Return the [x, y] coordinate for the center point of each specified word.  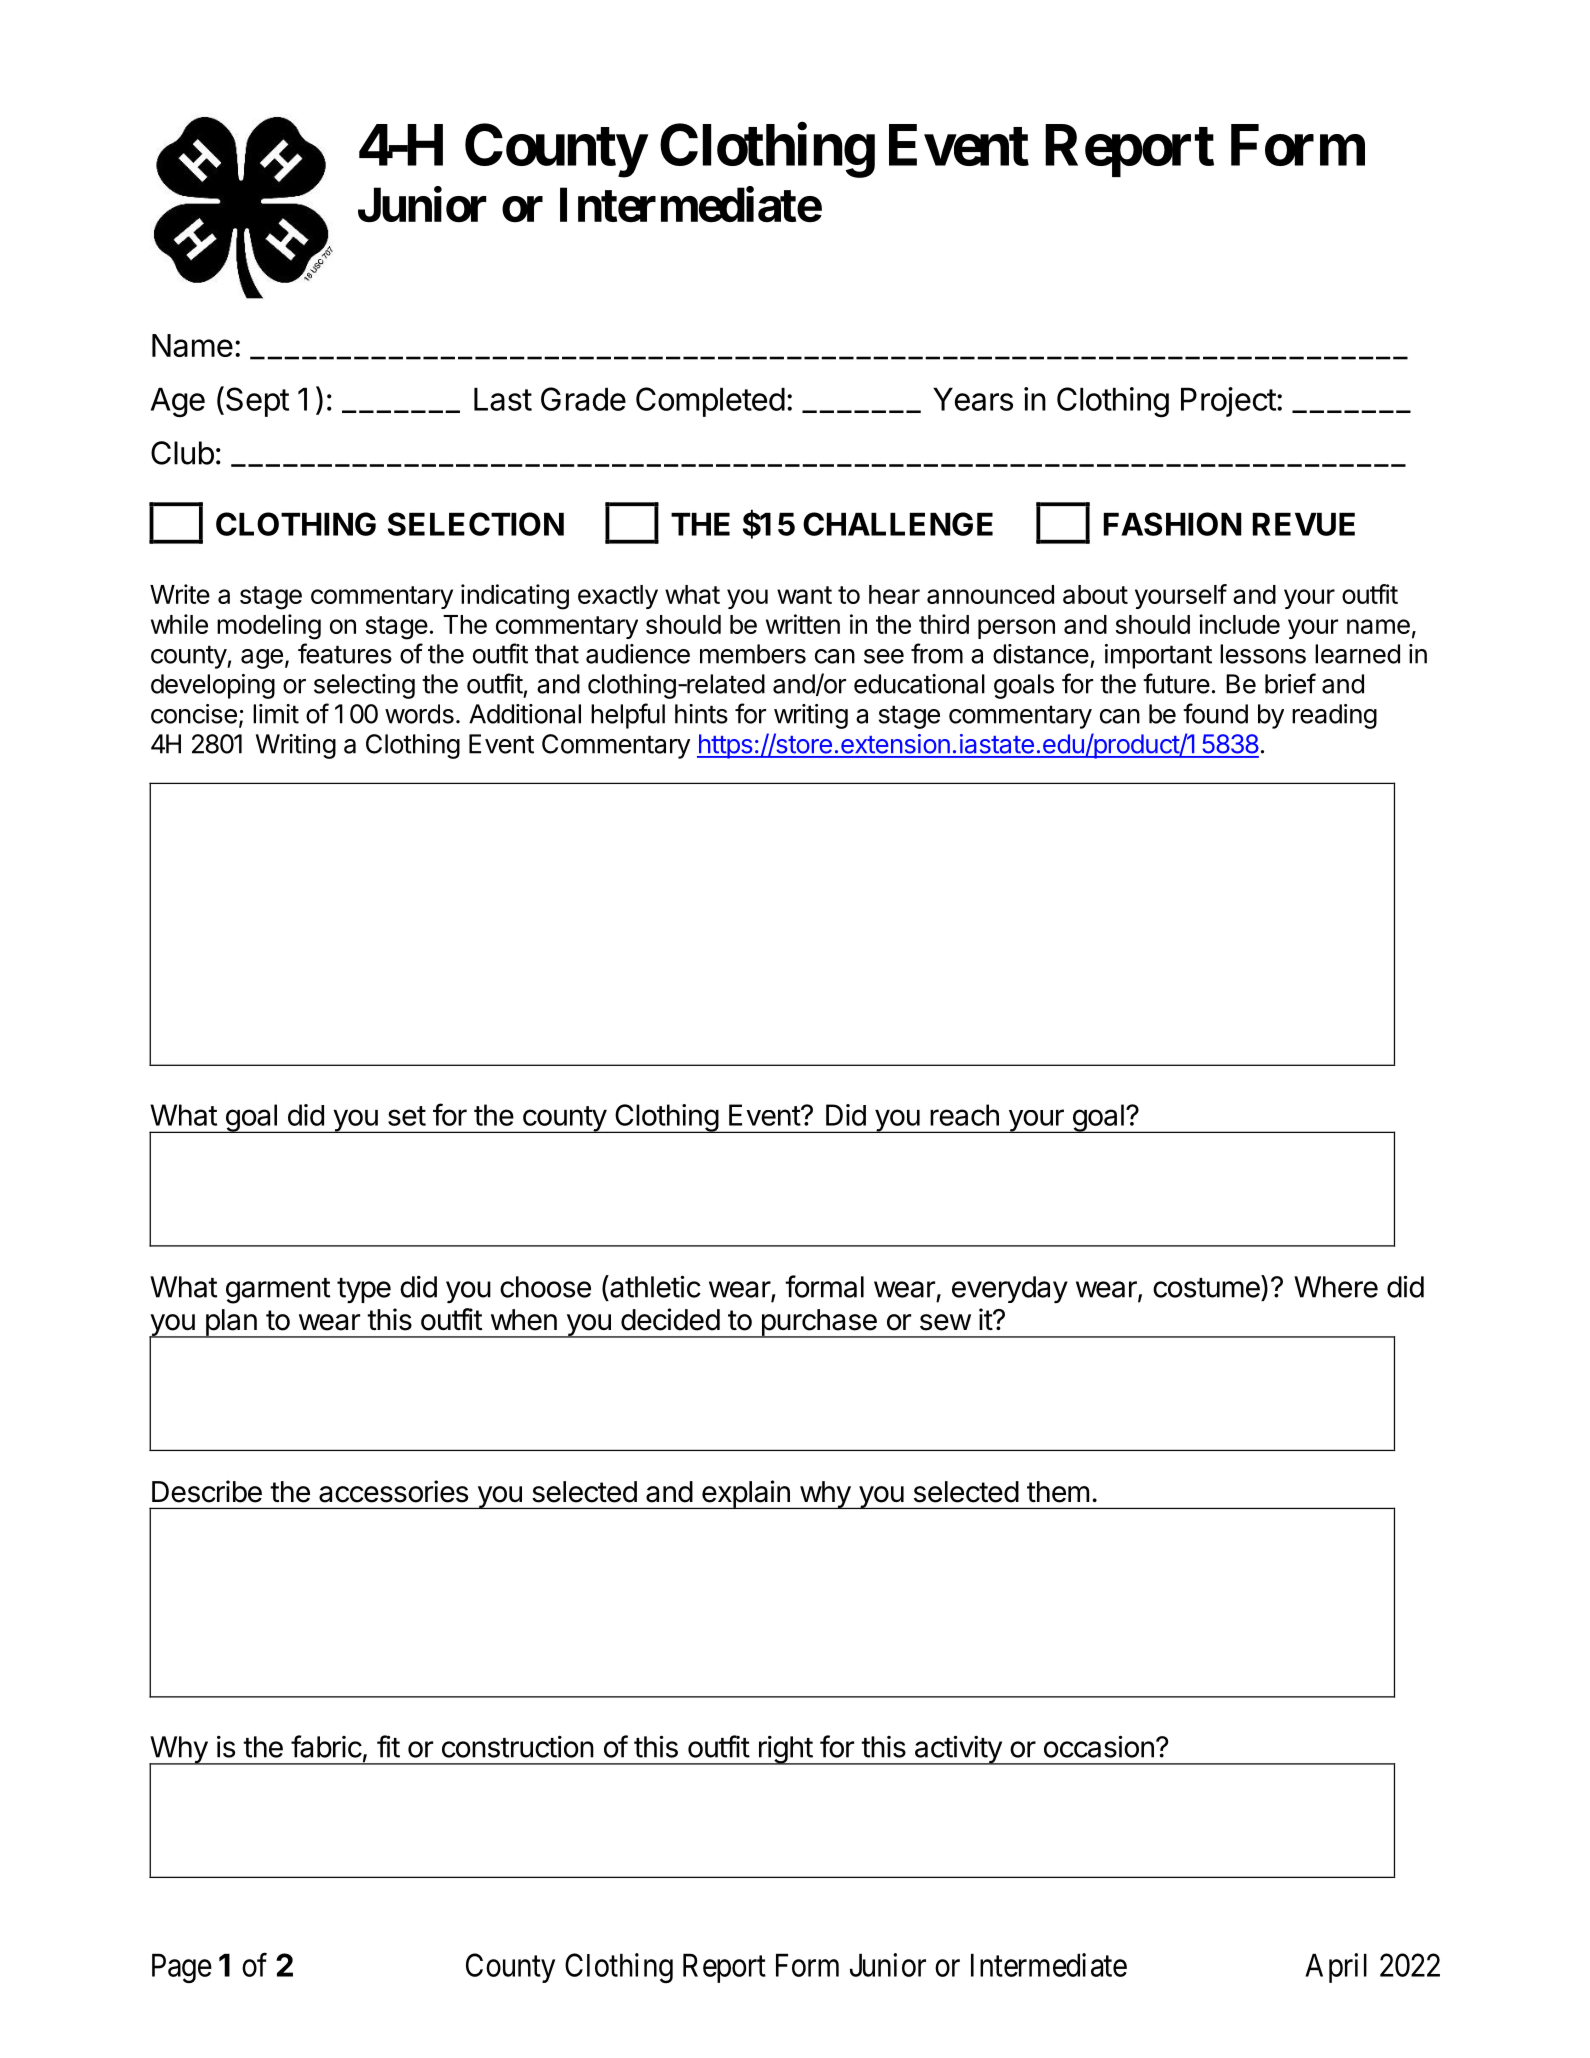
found [1215, 713]
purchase [819, 1323]
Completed [710, 402]
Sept [256, 401]
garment [278, 1291]
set [407, 1116]
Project [1228, 402]
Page [182, 1968]
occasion [1099, 1746]
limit [276, 714]
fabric [326, 1746]
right [785, 1750]
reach [964, 1115]
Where [1336, 1287]
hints [701, 714]
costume [1206, 1288]
